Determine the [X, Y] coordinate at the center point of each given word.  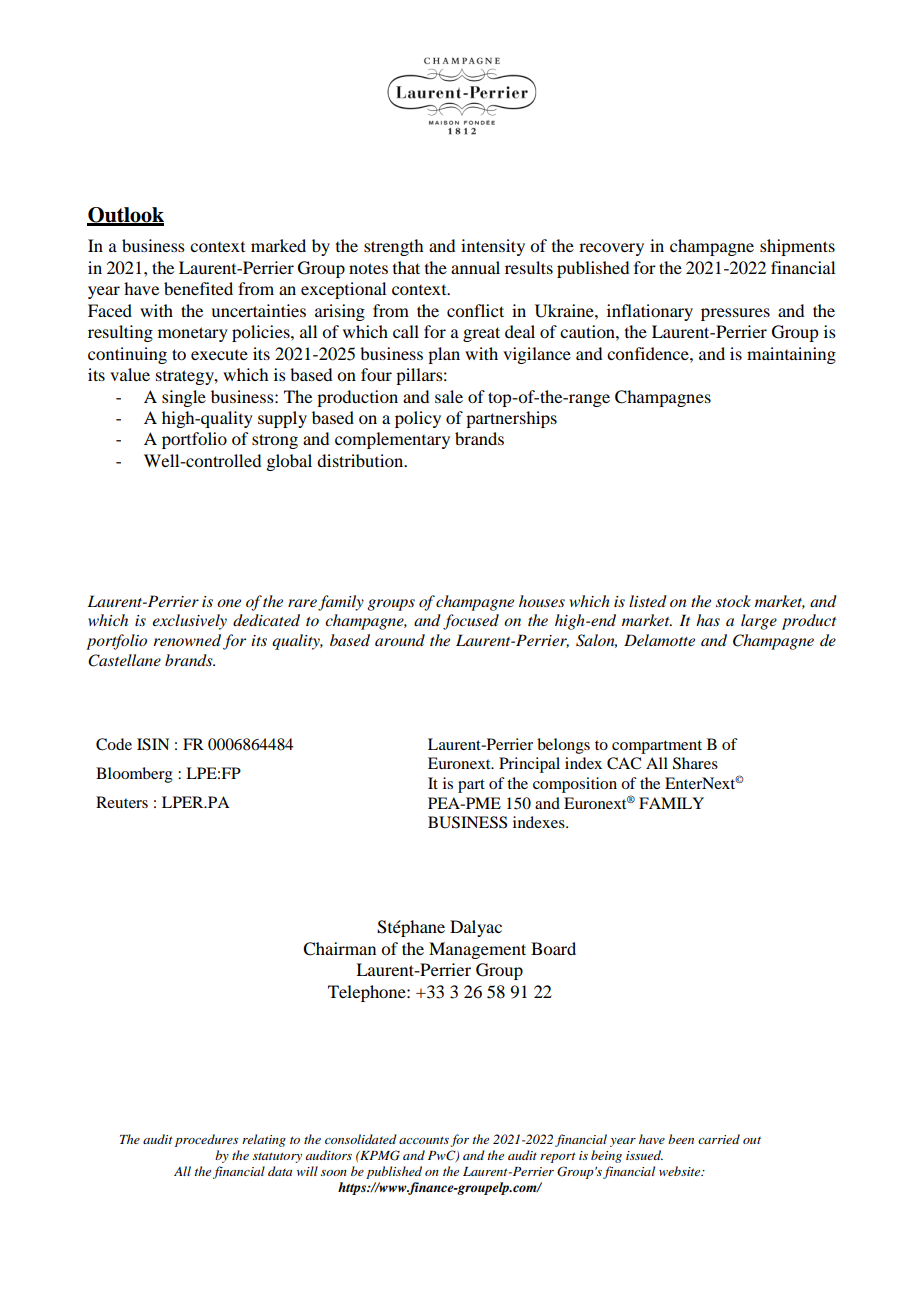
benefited [198, 288]
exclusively [189, 622]
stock [733, 601]
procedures [206, 1140]
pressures [735, 314]
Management [477, 950]
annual [475, 267]
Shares [695, 763]
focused [471, 622]
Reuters [122, 802]
